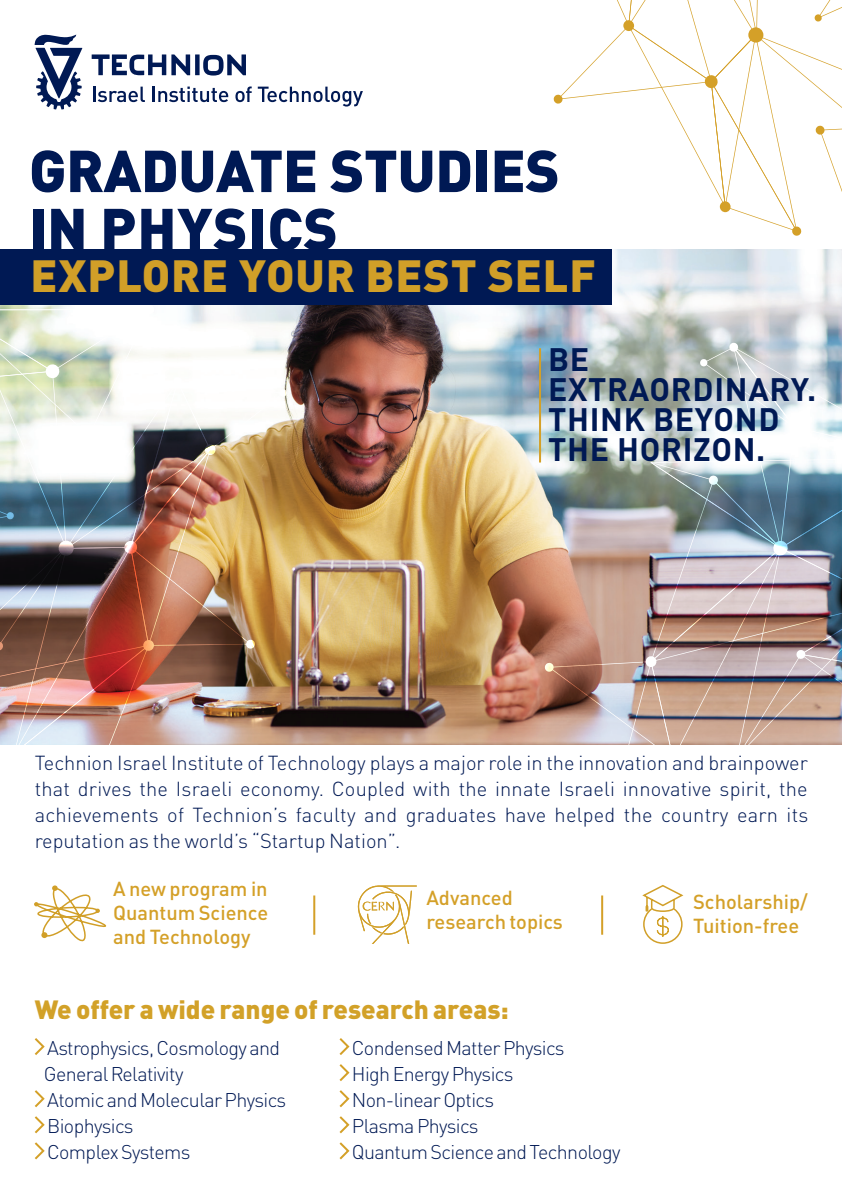 The width and height of the screenshot is (842, 1194). I want to click on Systems, so click(156, 1154).
